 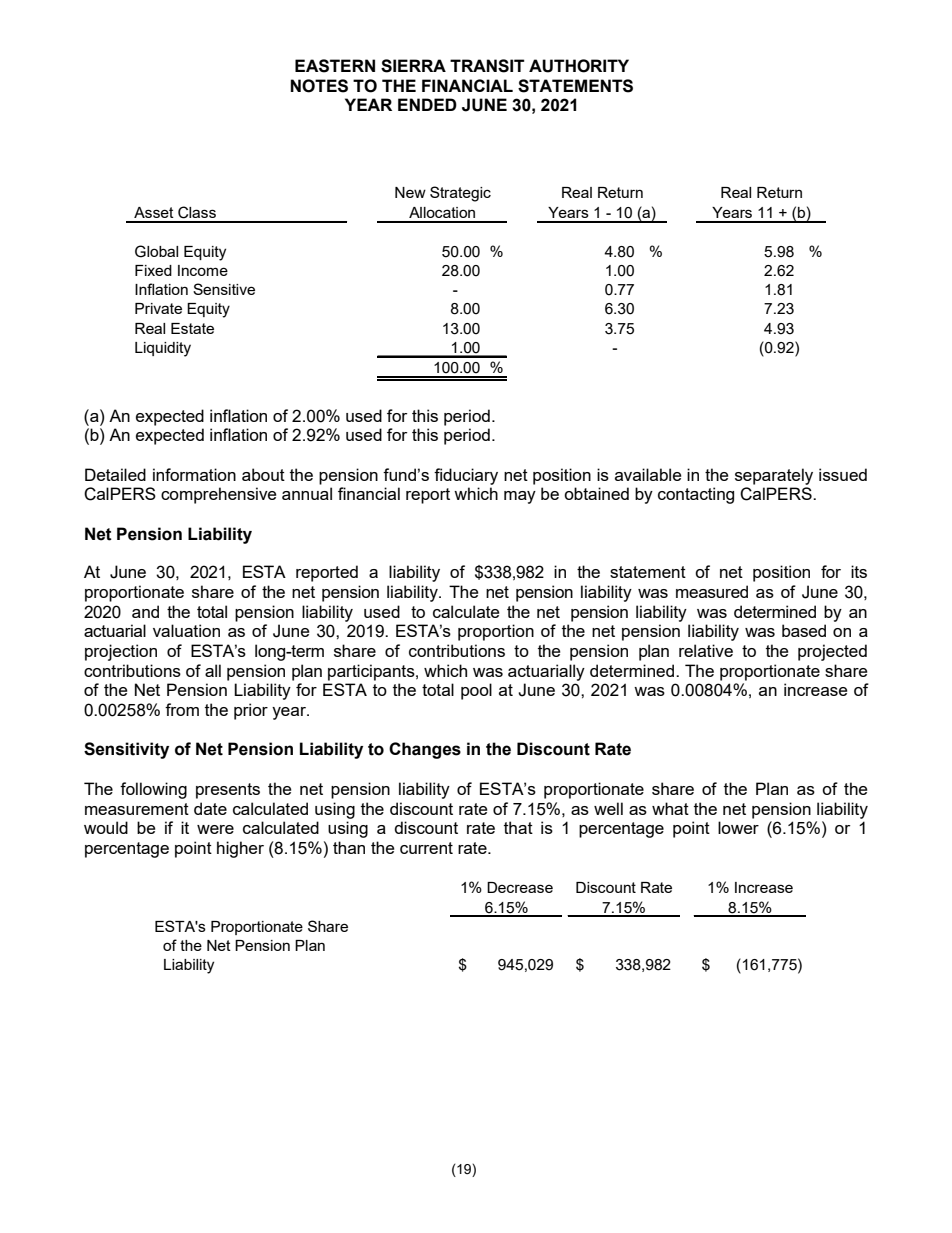 I want to click on valuation, so click(x=186, y=630).
